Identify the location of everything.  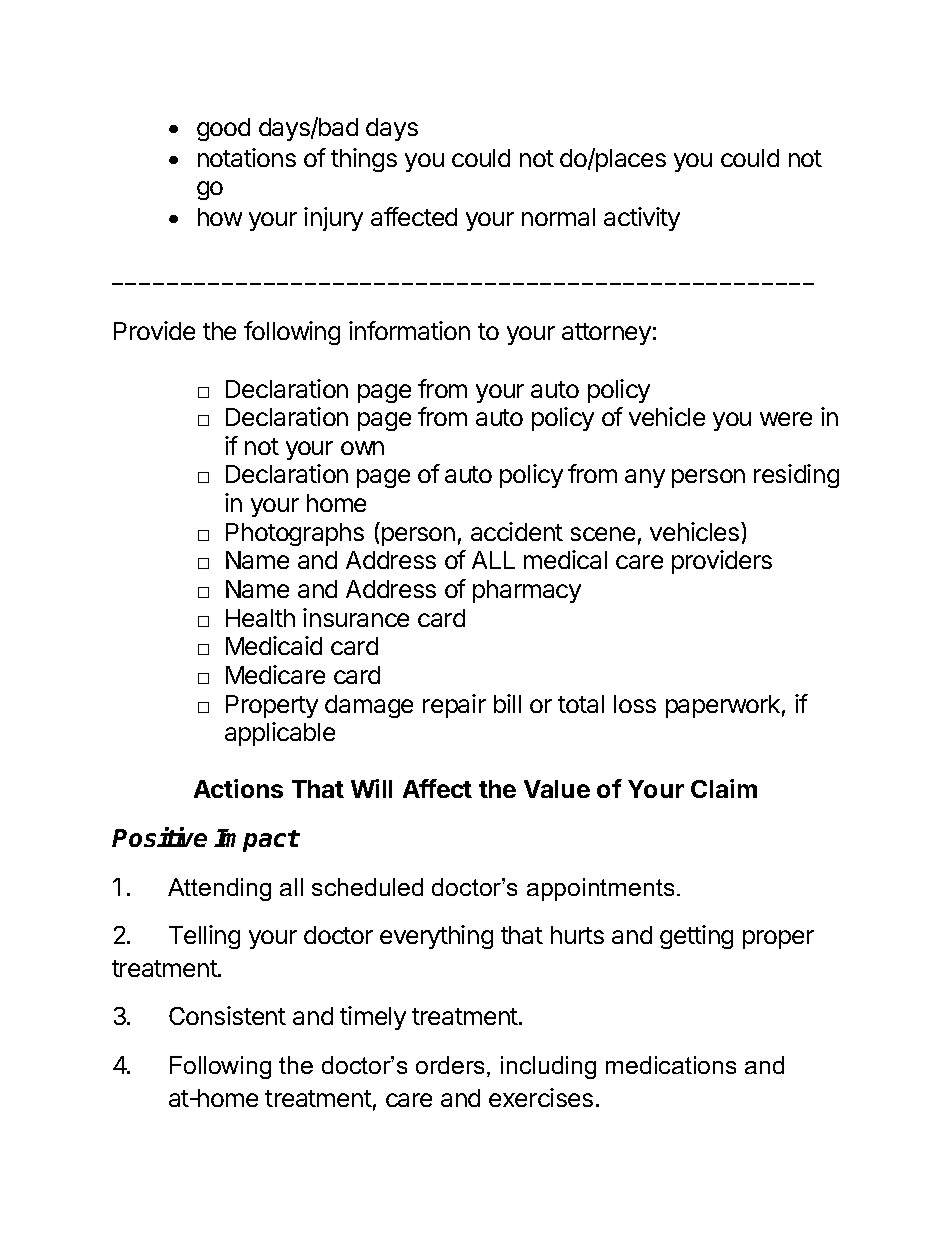
(436, 937).
